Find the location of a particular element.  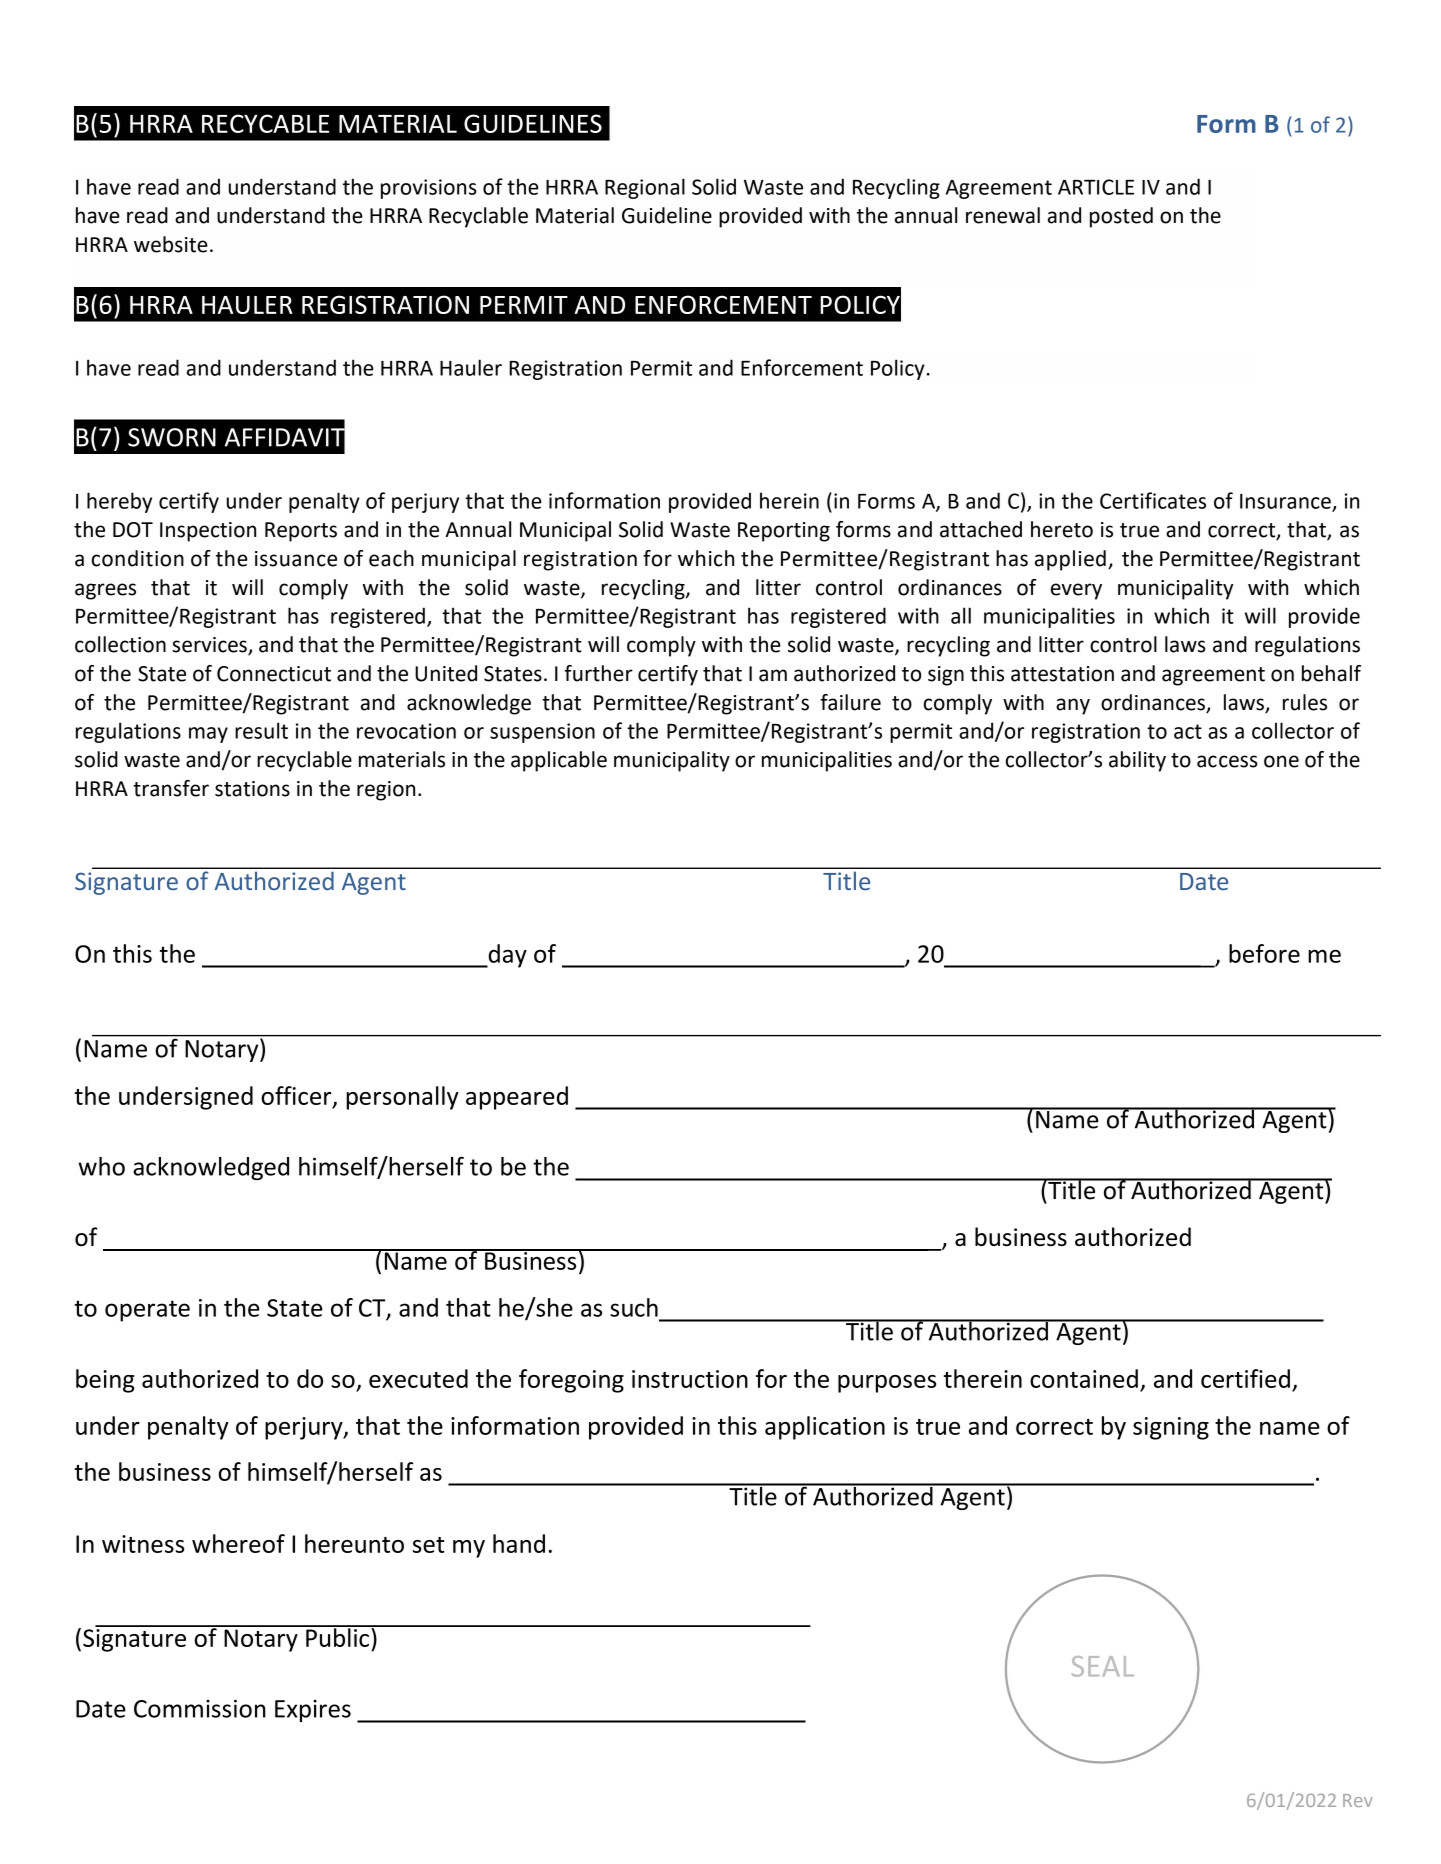

certified is located at coordinates (1245, 1378).
